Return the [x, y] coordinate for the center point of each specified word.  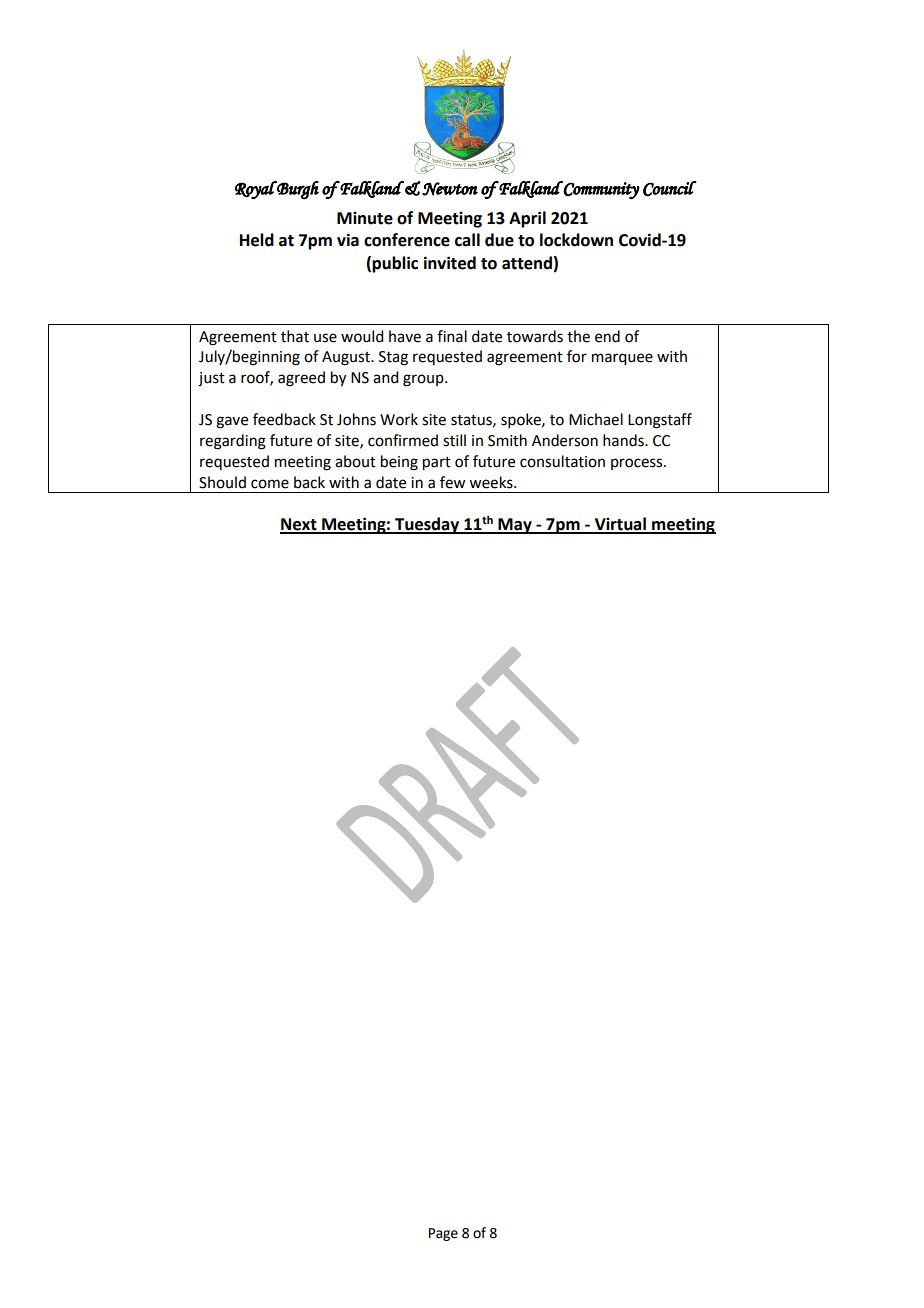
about [355, 461]
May [515, 526]
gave [232, 422]
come [270, 484]
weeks [492, 482]
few [452, 482]
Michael [596, 419]
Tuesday [427, 525]
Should [222, 482]
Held [257, 240]
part [437, 464]
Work [399, 419]
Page [443, 1234]
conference [407, 240]
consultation [562, 461]
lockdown [576, 240]
